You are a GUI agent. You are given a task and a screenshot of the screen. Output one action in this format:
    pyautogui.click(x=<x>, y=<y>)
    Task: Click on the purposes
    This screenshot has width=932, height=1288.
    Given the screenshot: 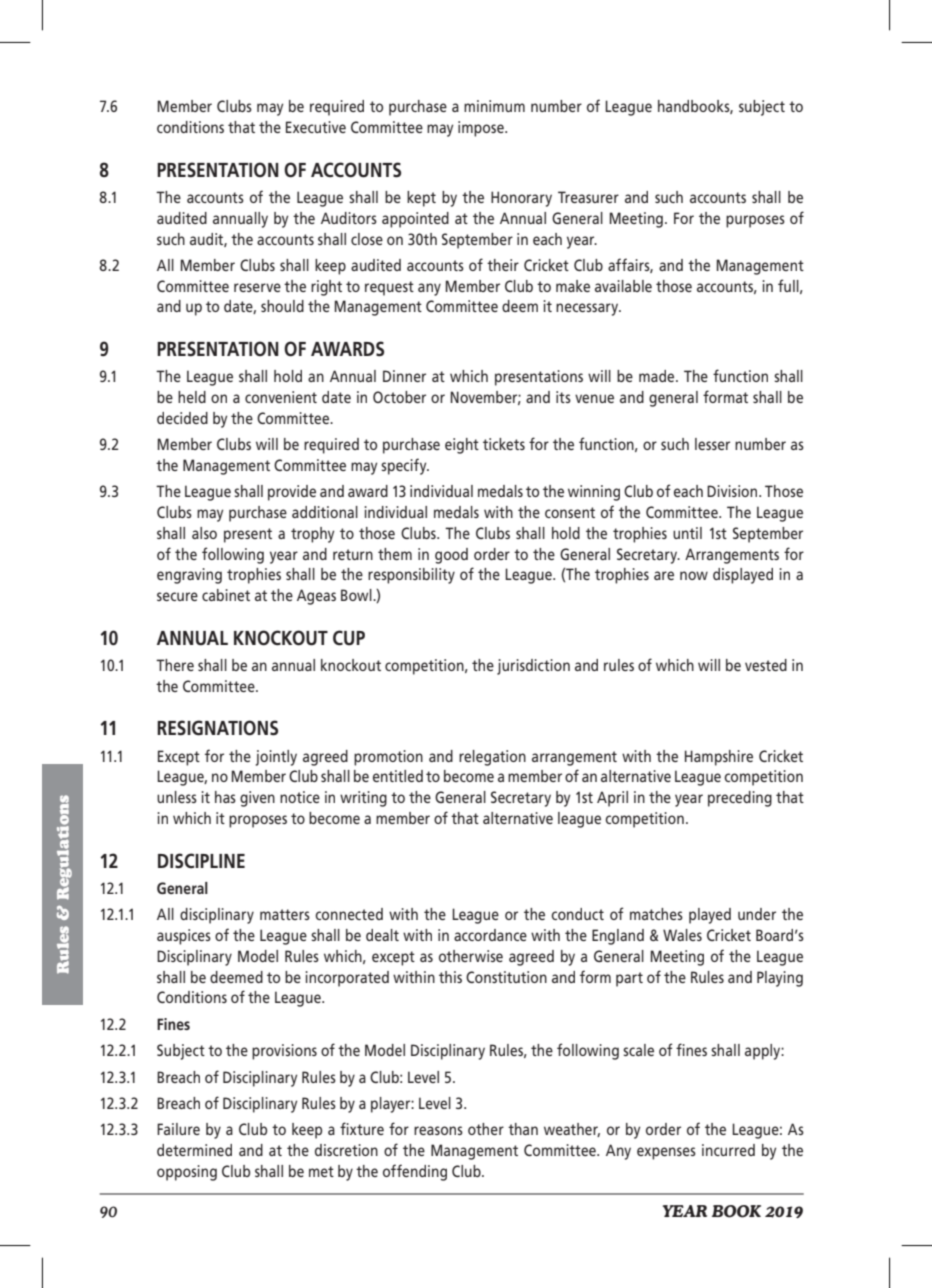 What is the action you would take?
    pyautogui.click(x=755, y=221)
